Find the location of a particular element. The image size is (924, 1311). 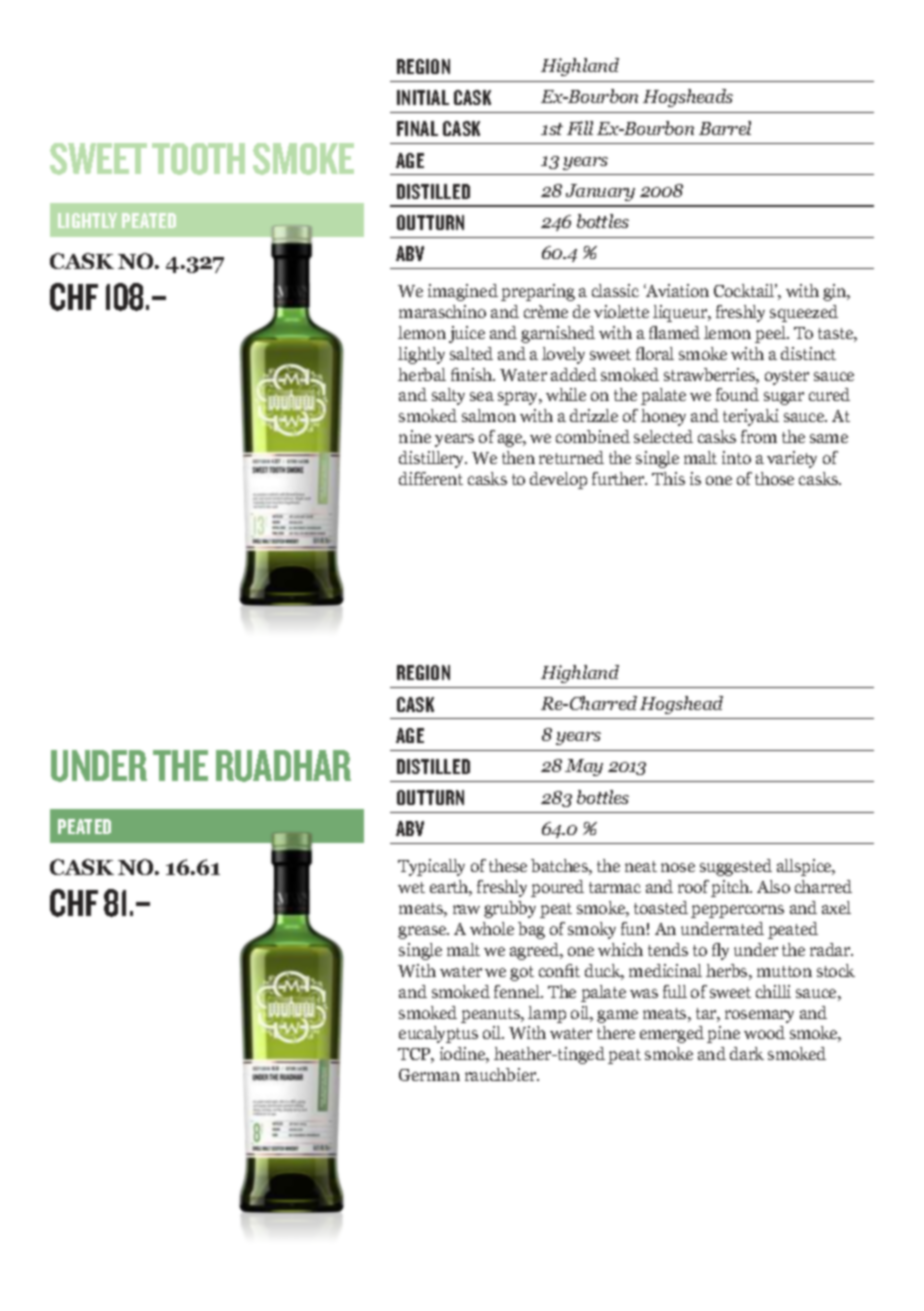

different is located at coordinates (431, 478).
